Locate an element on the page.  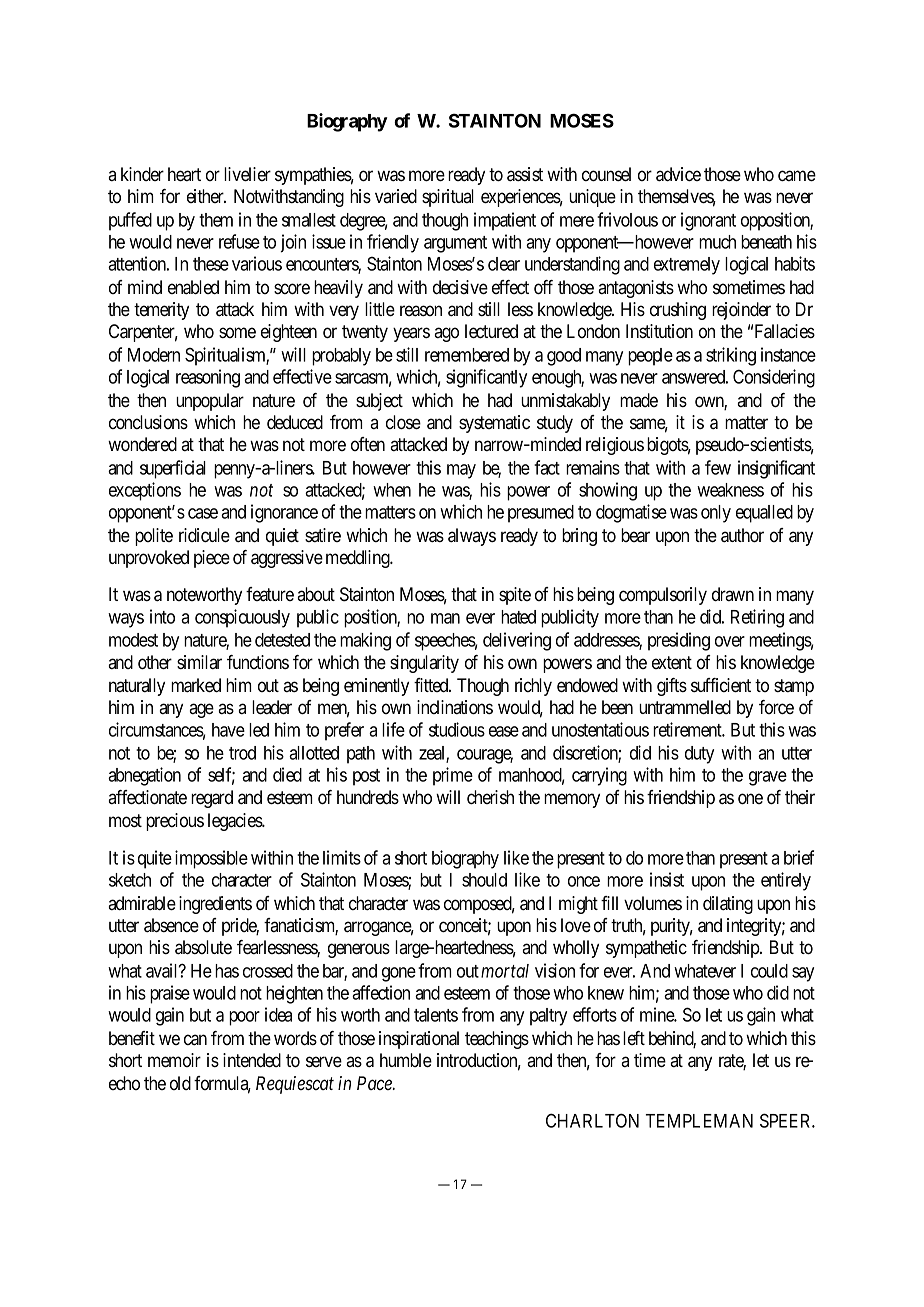
singularity is located at coordinates (424, 664).
